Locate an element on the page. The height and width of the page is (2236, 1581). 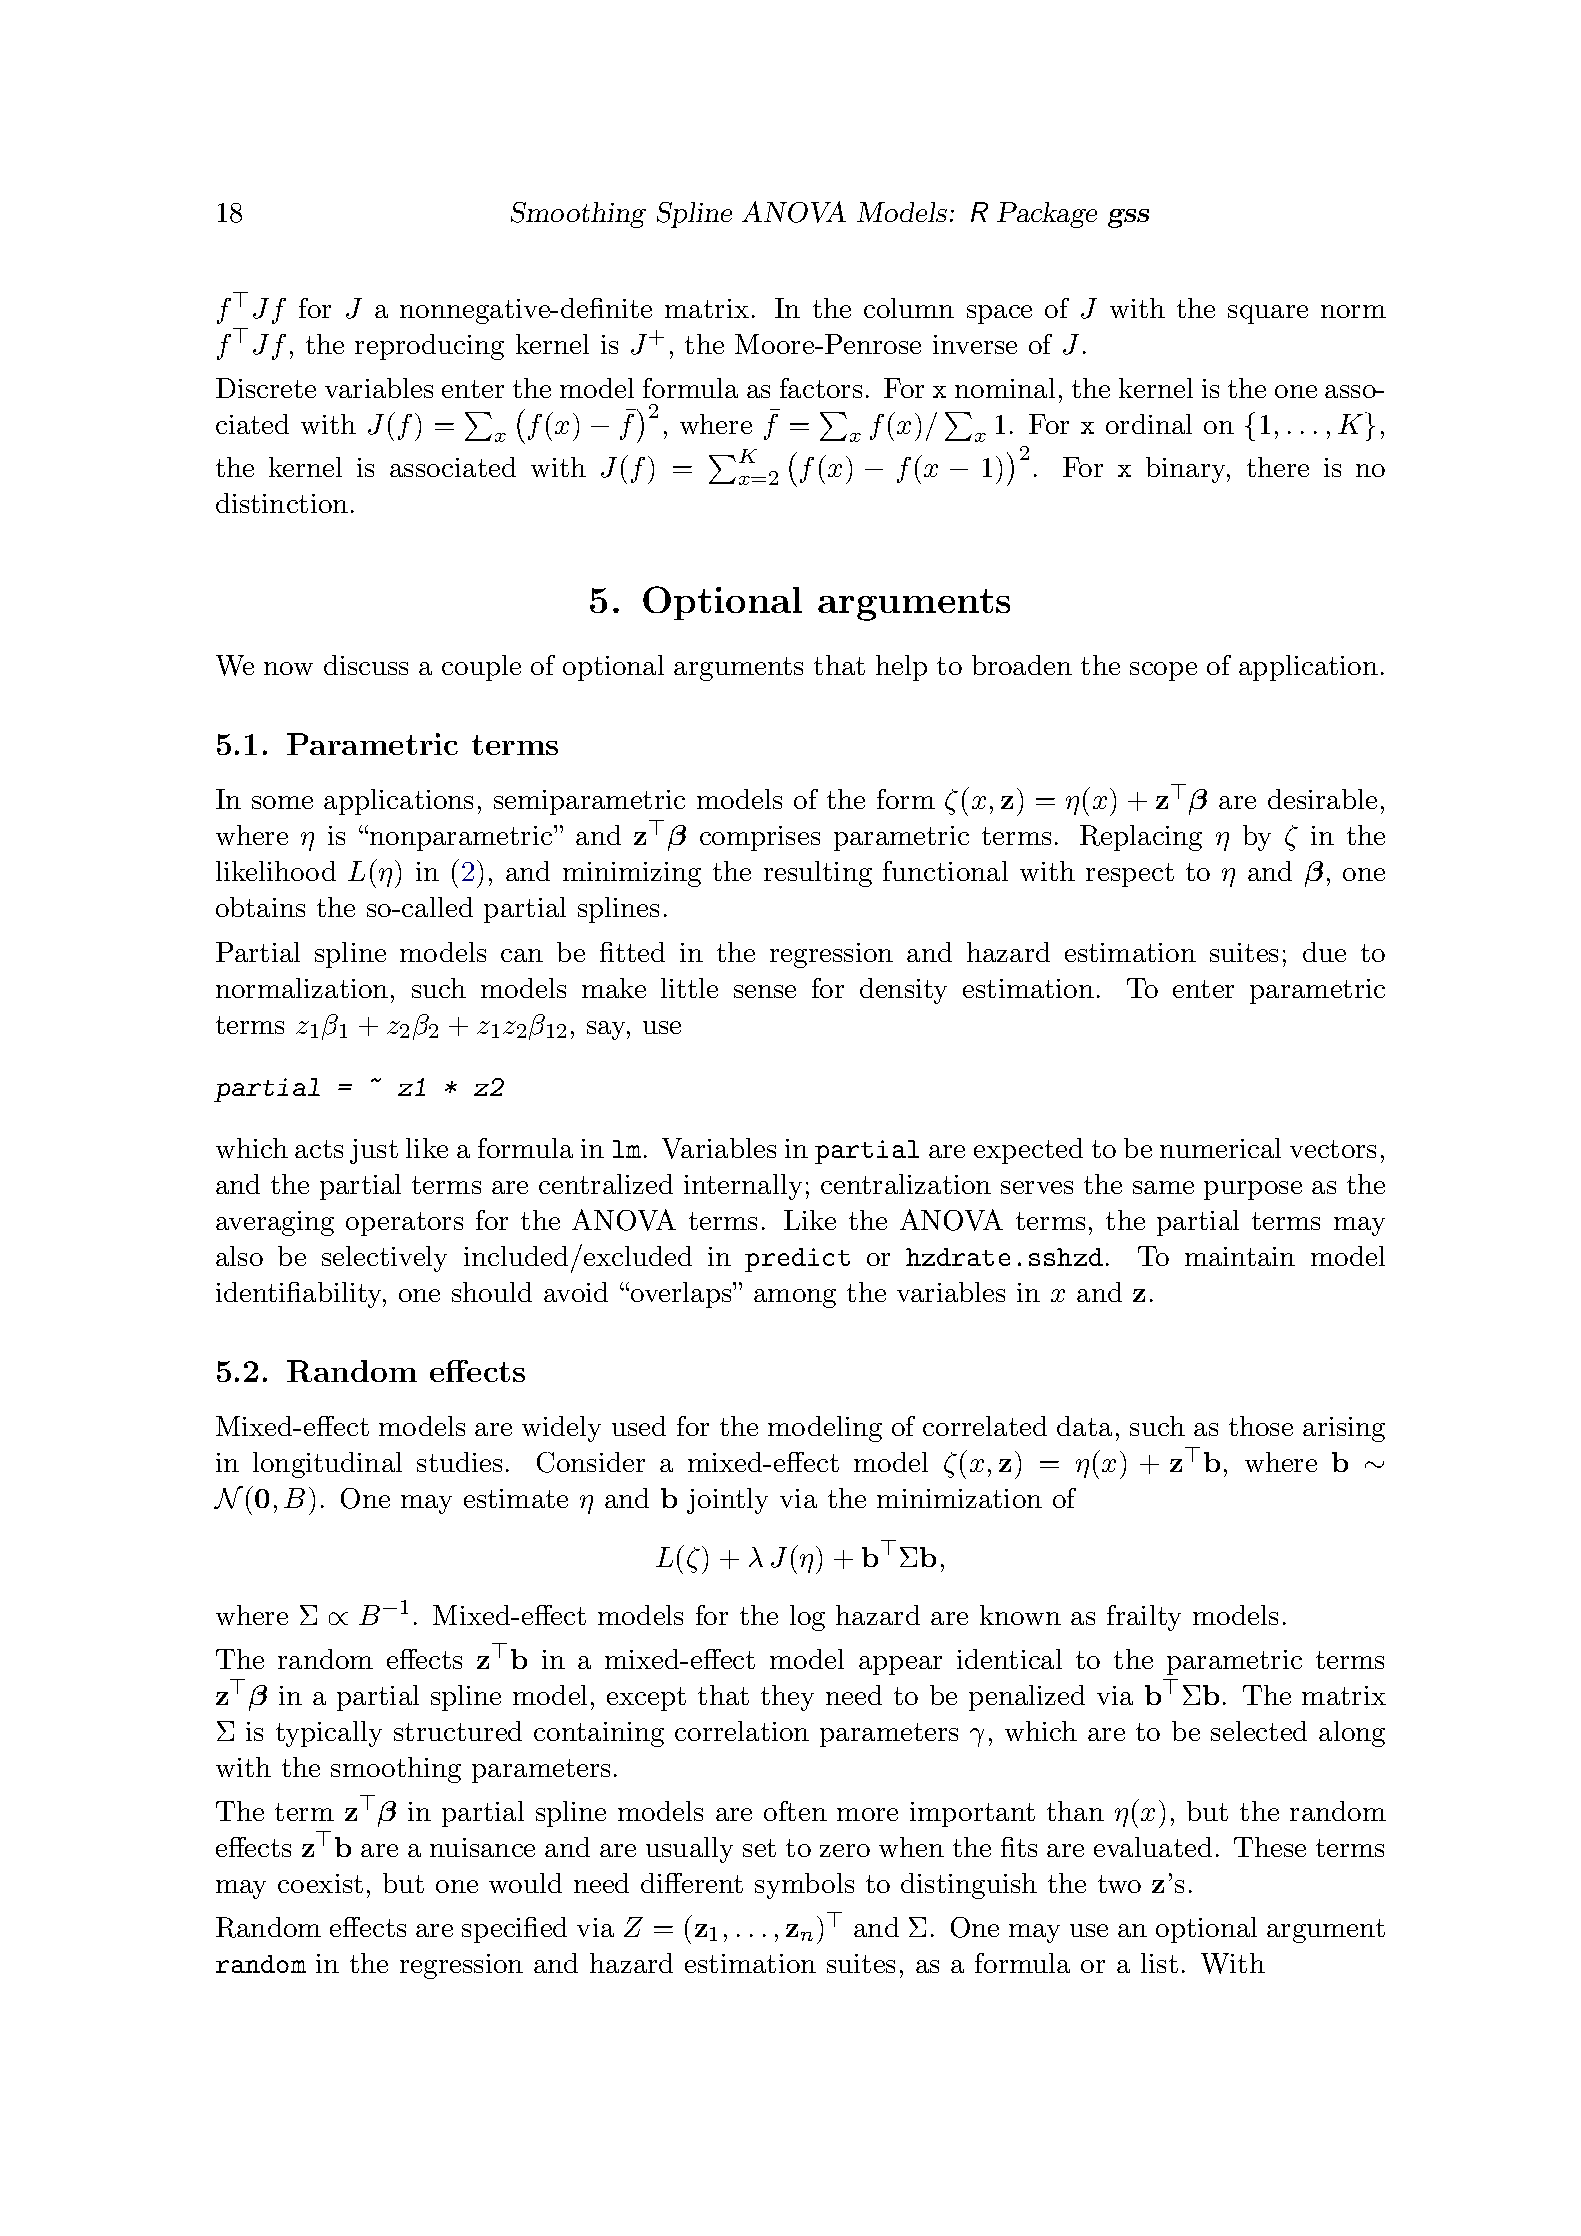
Replacing is located at coordinates (1141, 838).
